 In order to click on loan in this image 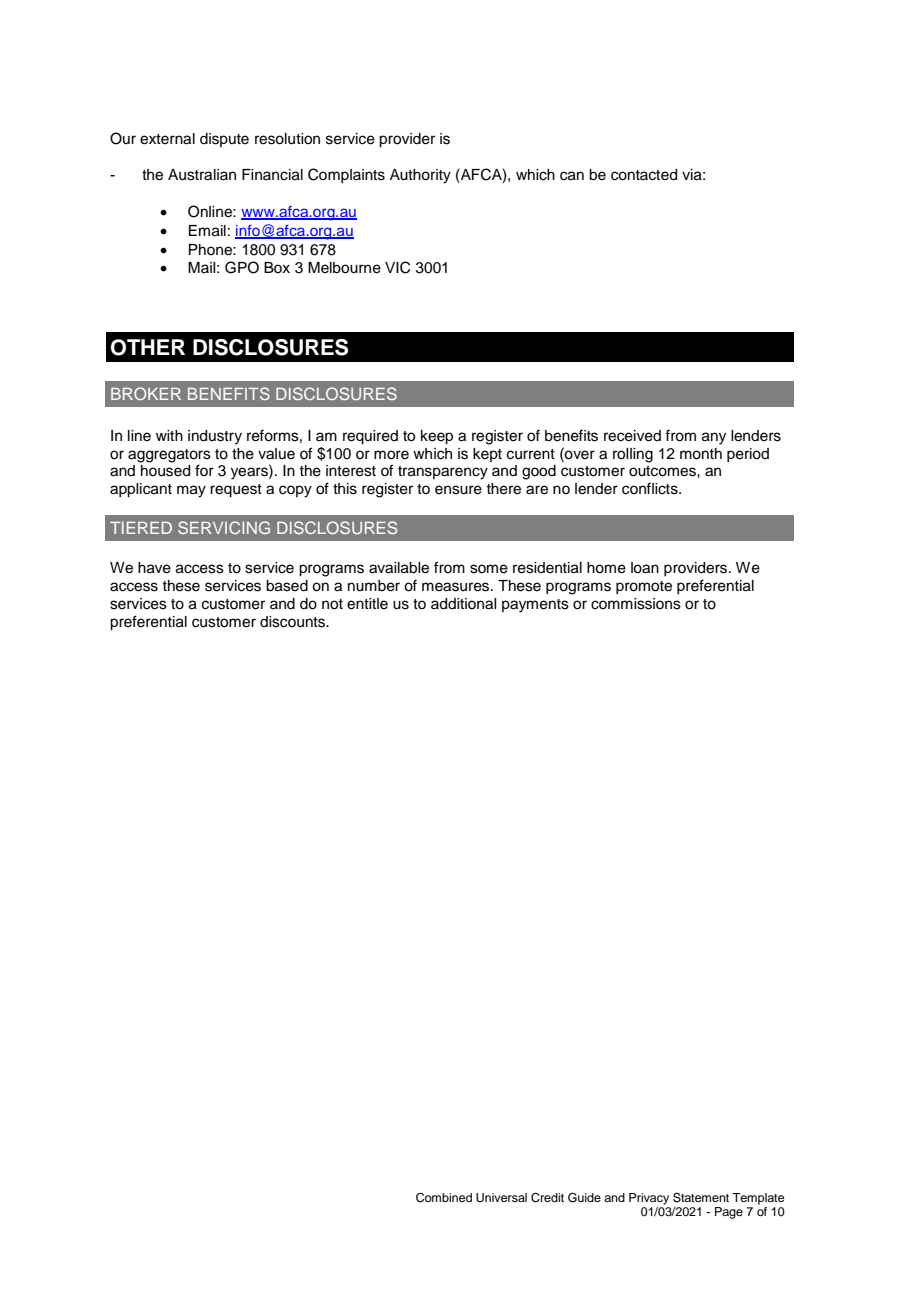, I will do `click(645, 568)`.
